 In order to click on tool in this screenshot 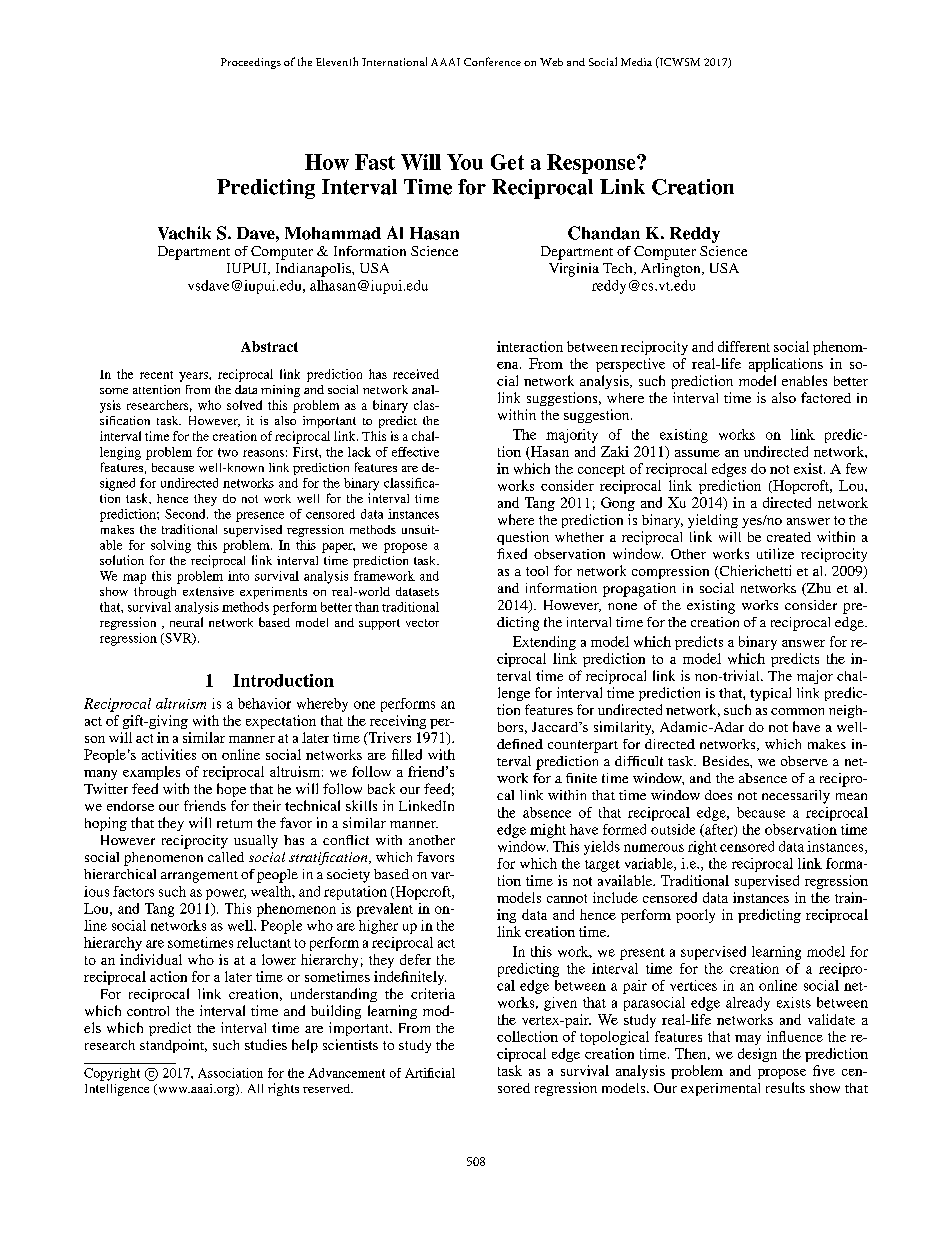, I will do `click(537, 571)`.
